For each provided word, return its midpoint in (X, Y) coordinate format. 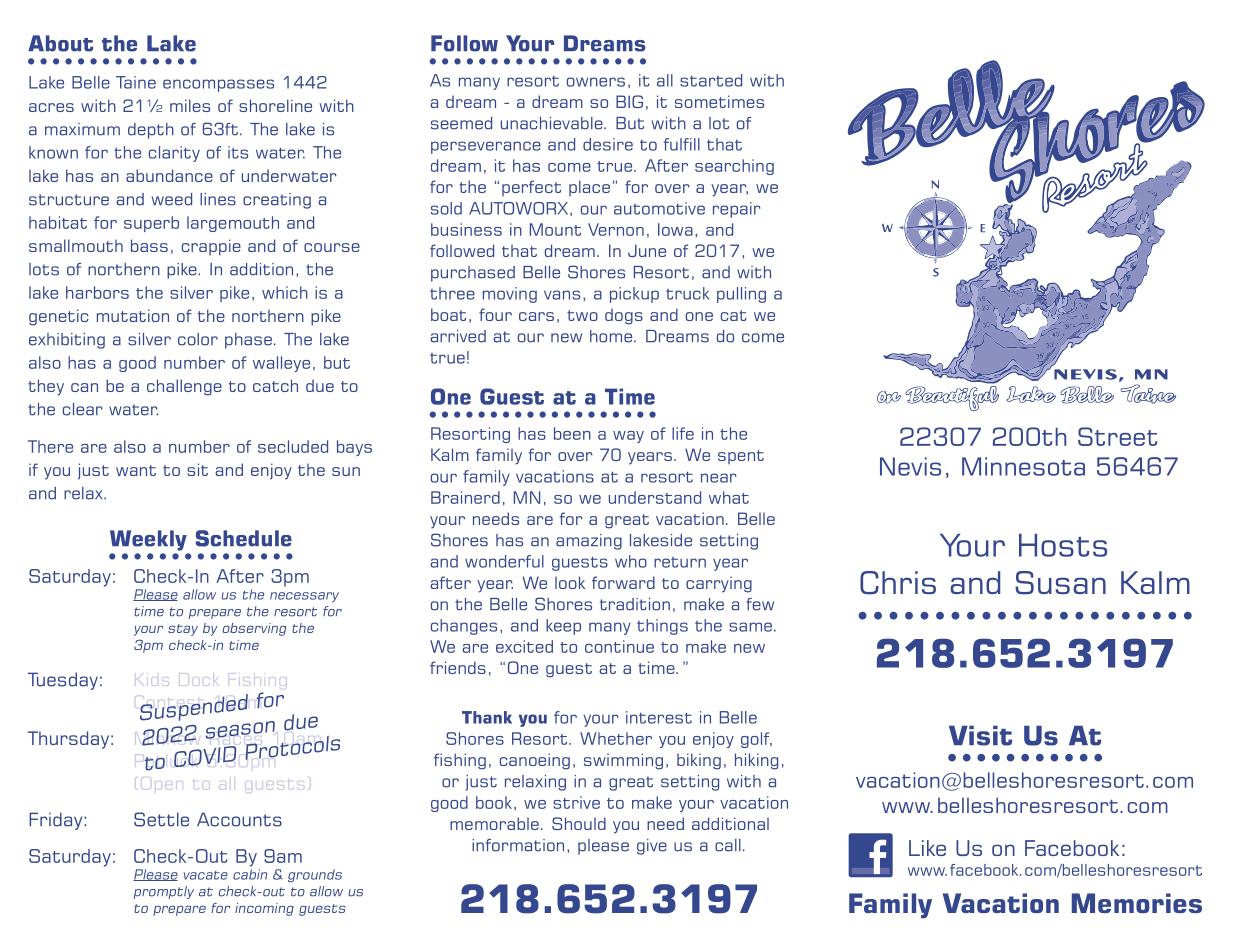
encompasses (218, 85)
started (711, 80)
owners (596, 82)
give (652, 847)
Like (927, 848)
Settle (161, 819)
